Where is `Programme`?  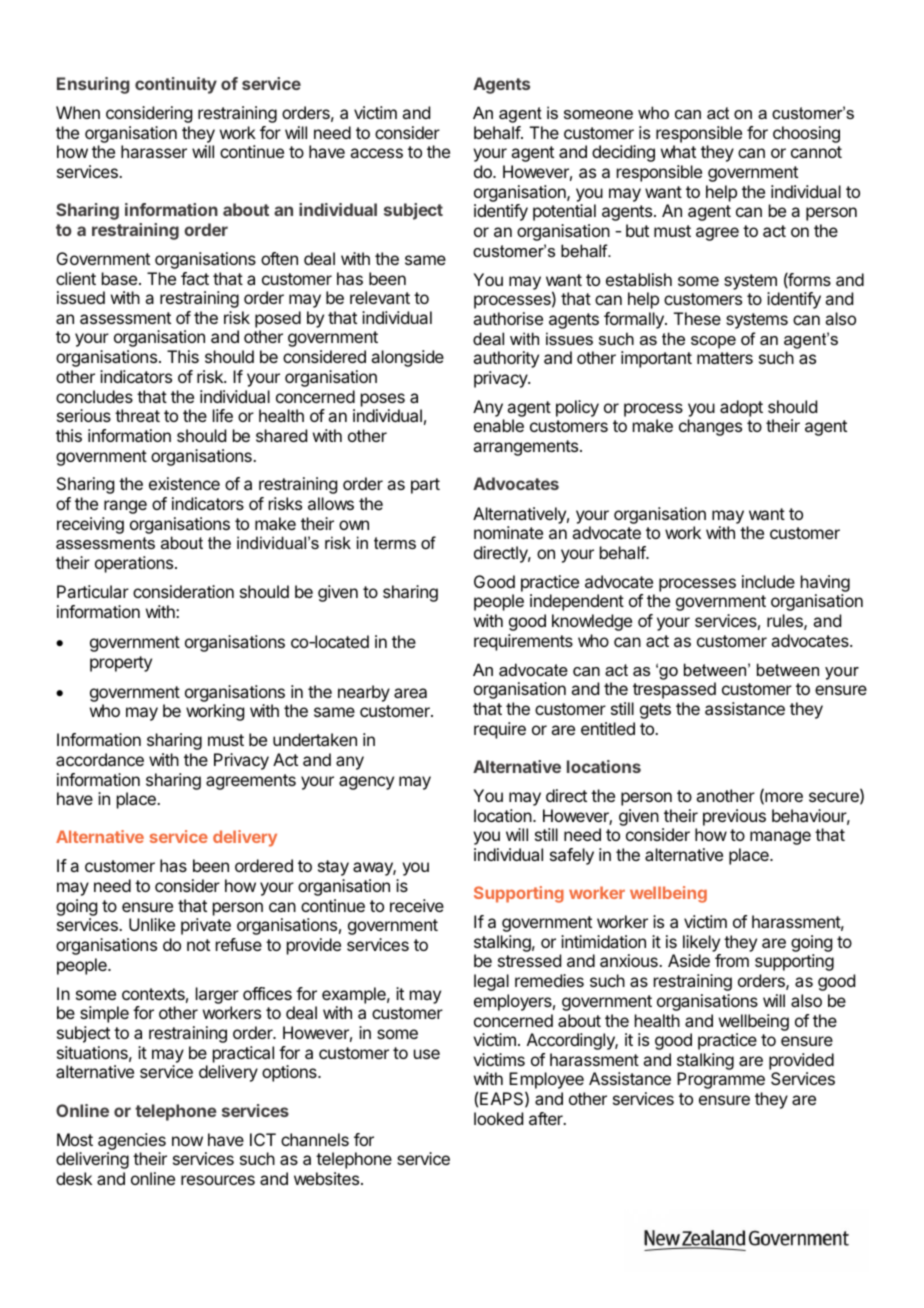
Programme is located at coordinates (721, 1080).
